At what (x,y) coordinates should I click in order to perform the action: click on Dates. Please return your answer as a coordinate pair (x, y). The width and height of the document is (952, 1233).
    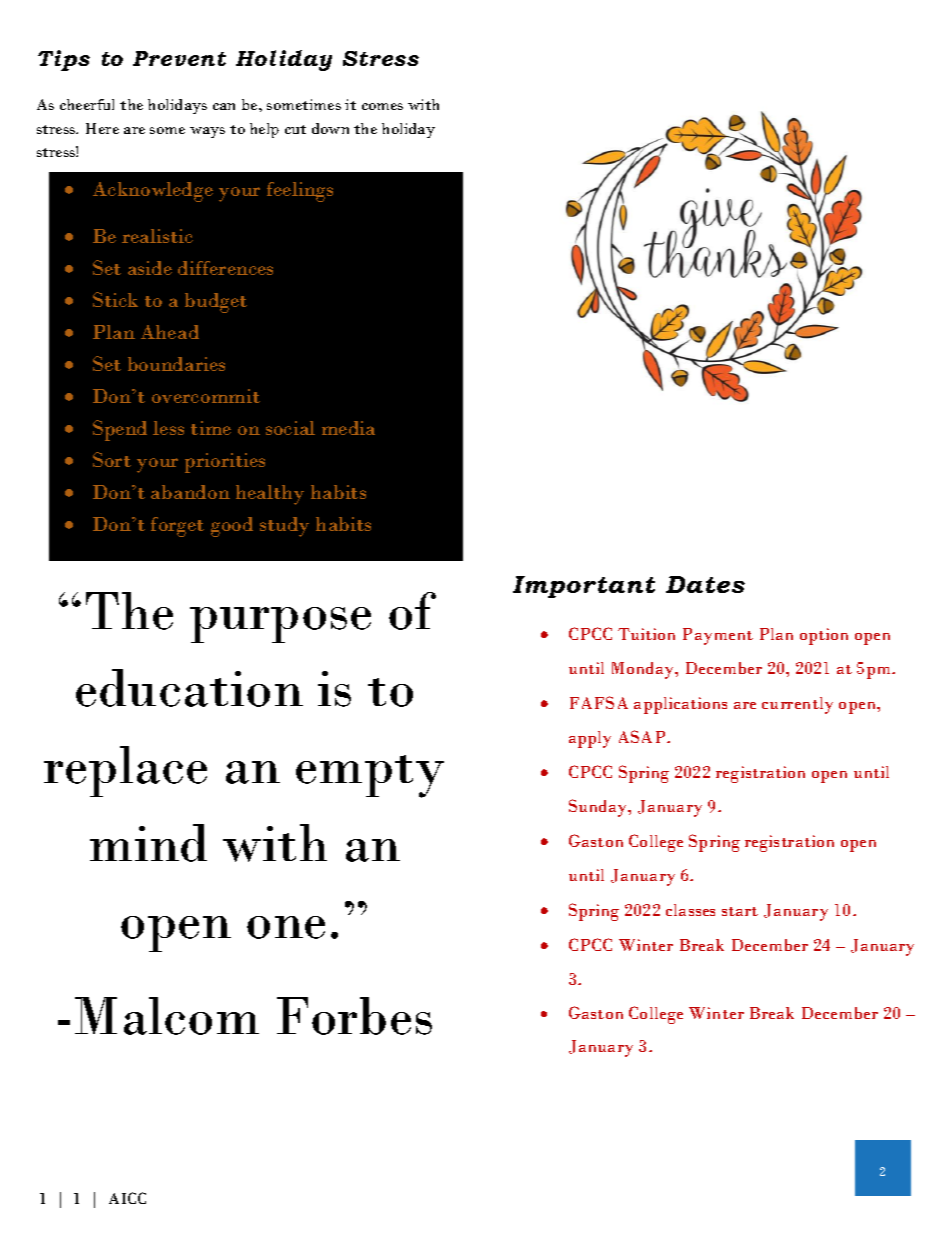
    Looking at the image, I should click on (705, 584).
